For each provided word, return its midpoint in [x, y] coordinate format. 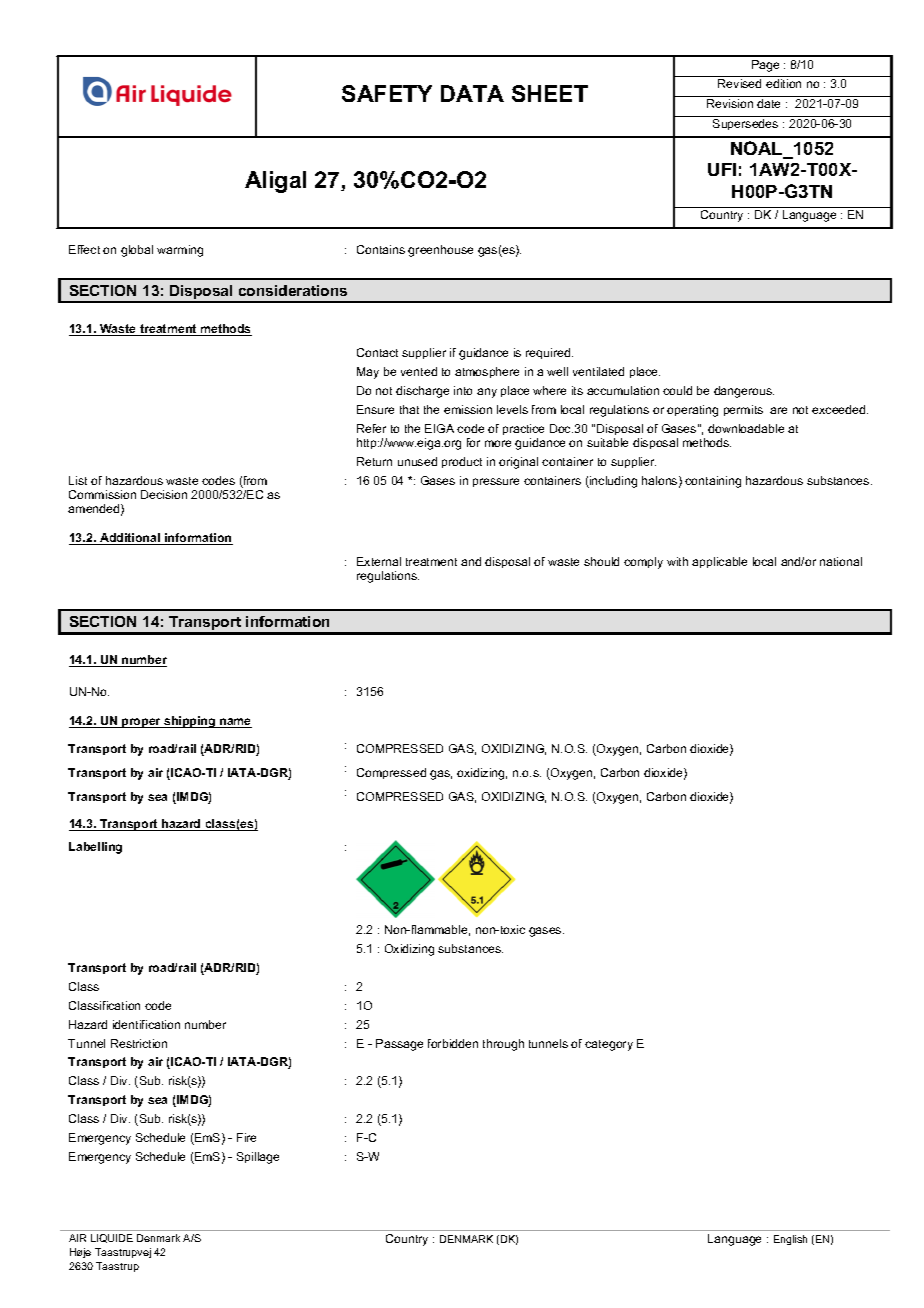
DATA [472, 93]
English [790, 1240]
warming [180, 251]
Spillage [258, 1158]
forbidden [453, 1043]
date [768, 103]
